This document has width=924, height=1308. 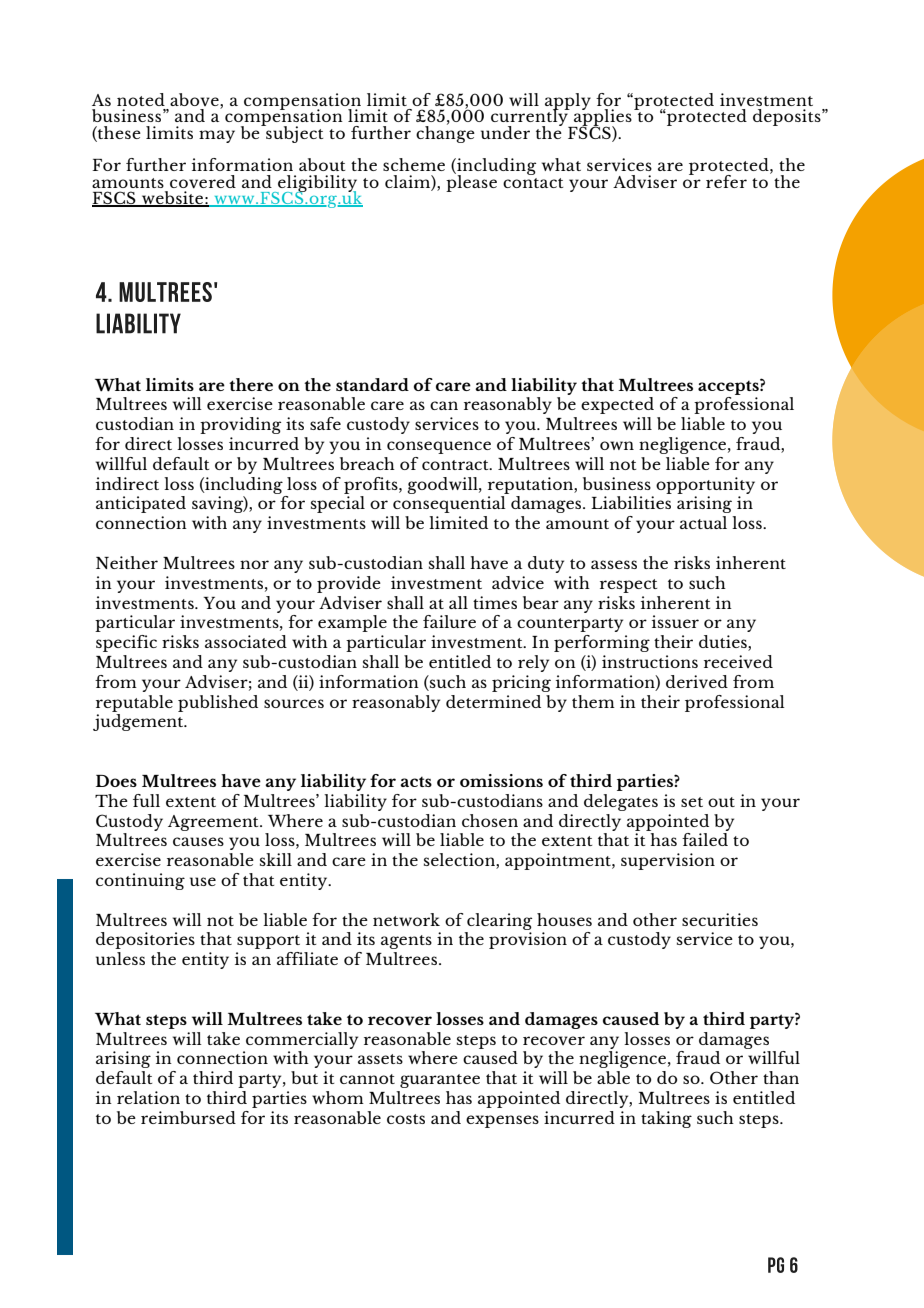 I want to click on there, so click(x=251, y=384).
